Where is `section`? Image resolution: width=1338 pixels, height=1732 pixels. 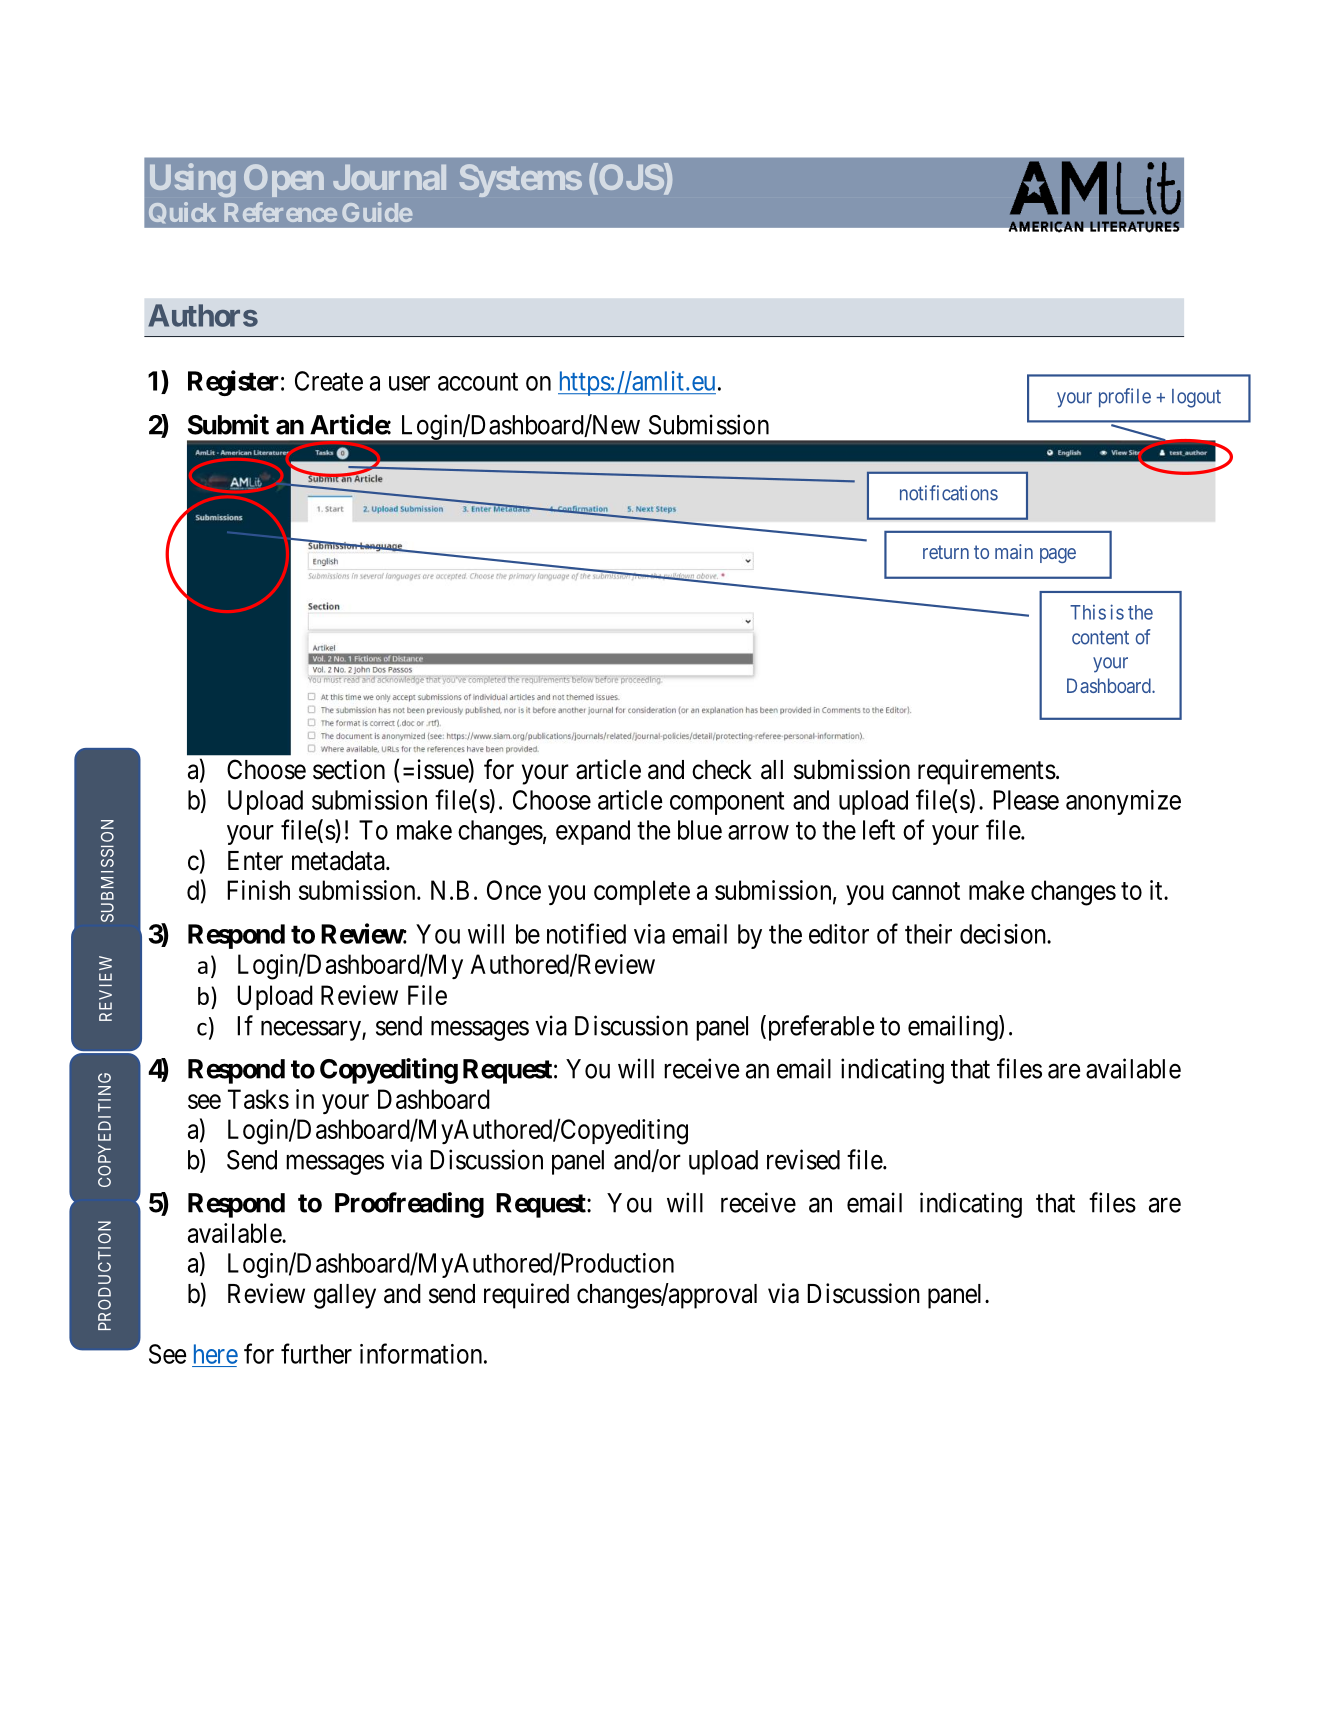 section is located at coordinates (349, 769).
